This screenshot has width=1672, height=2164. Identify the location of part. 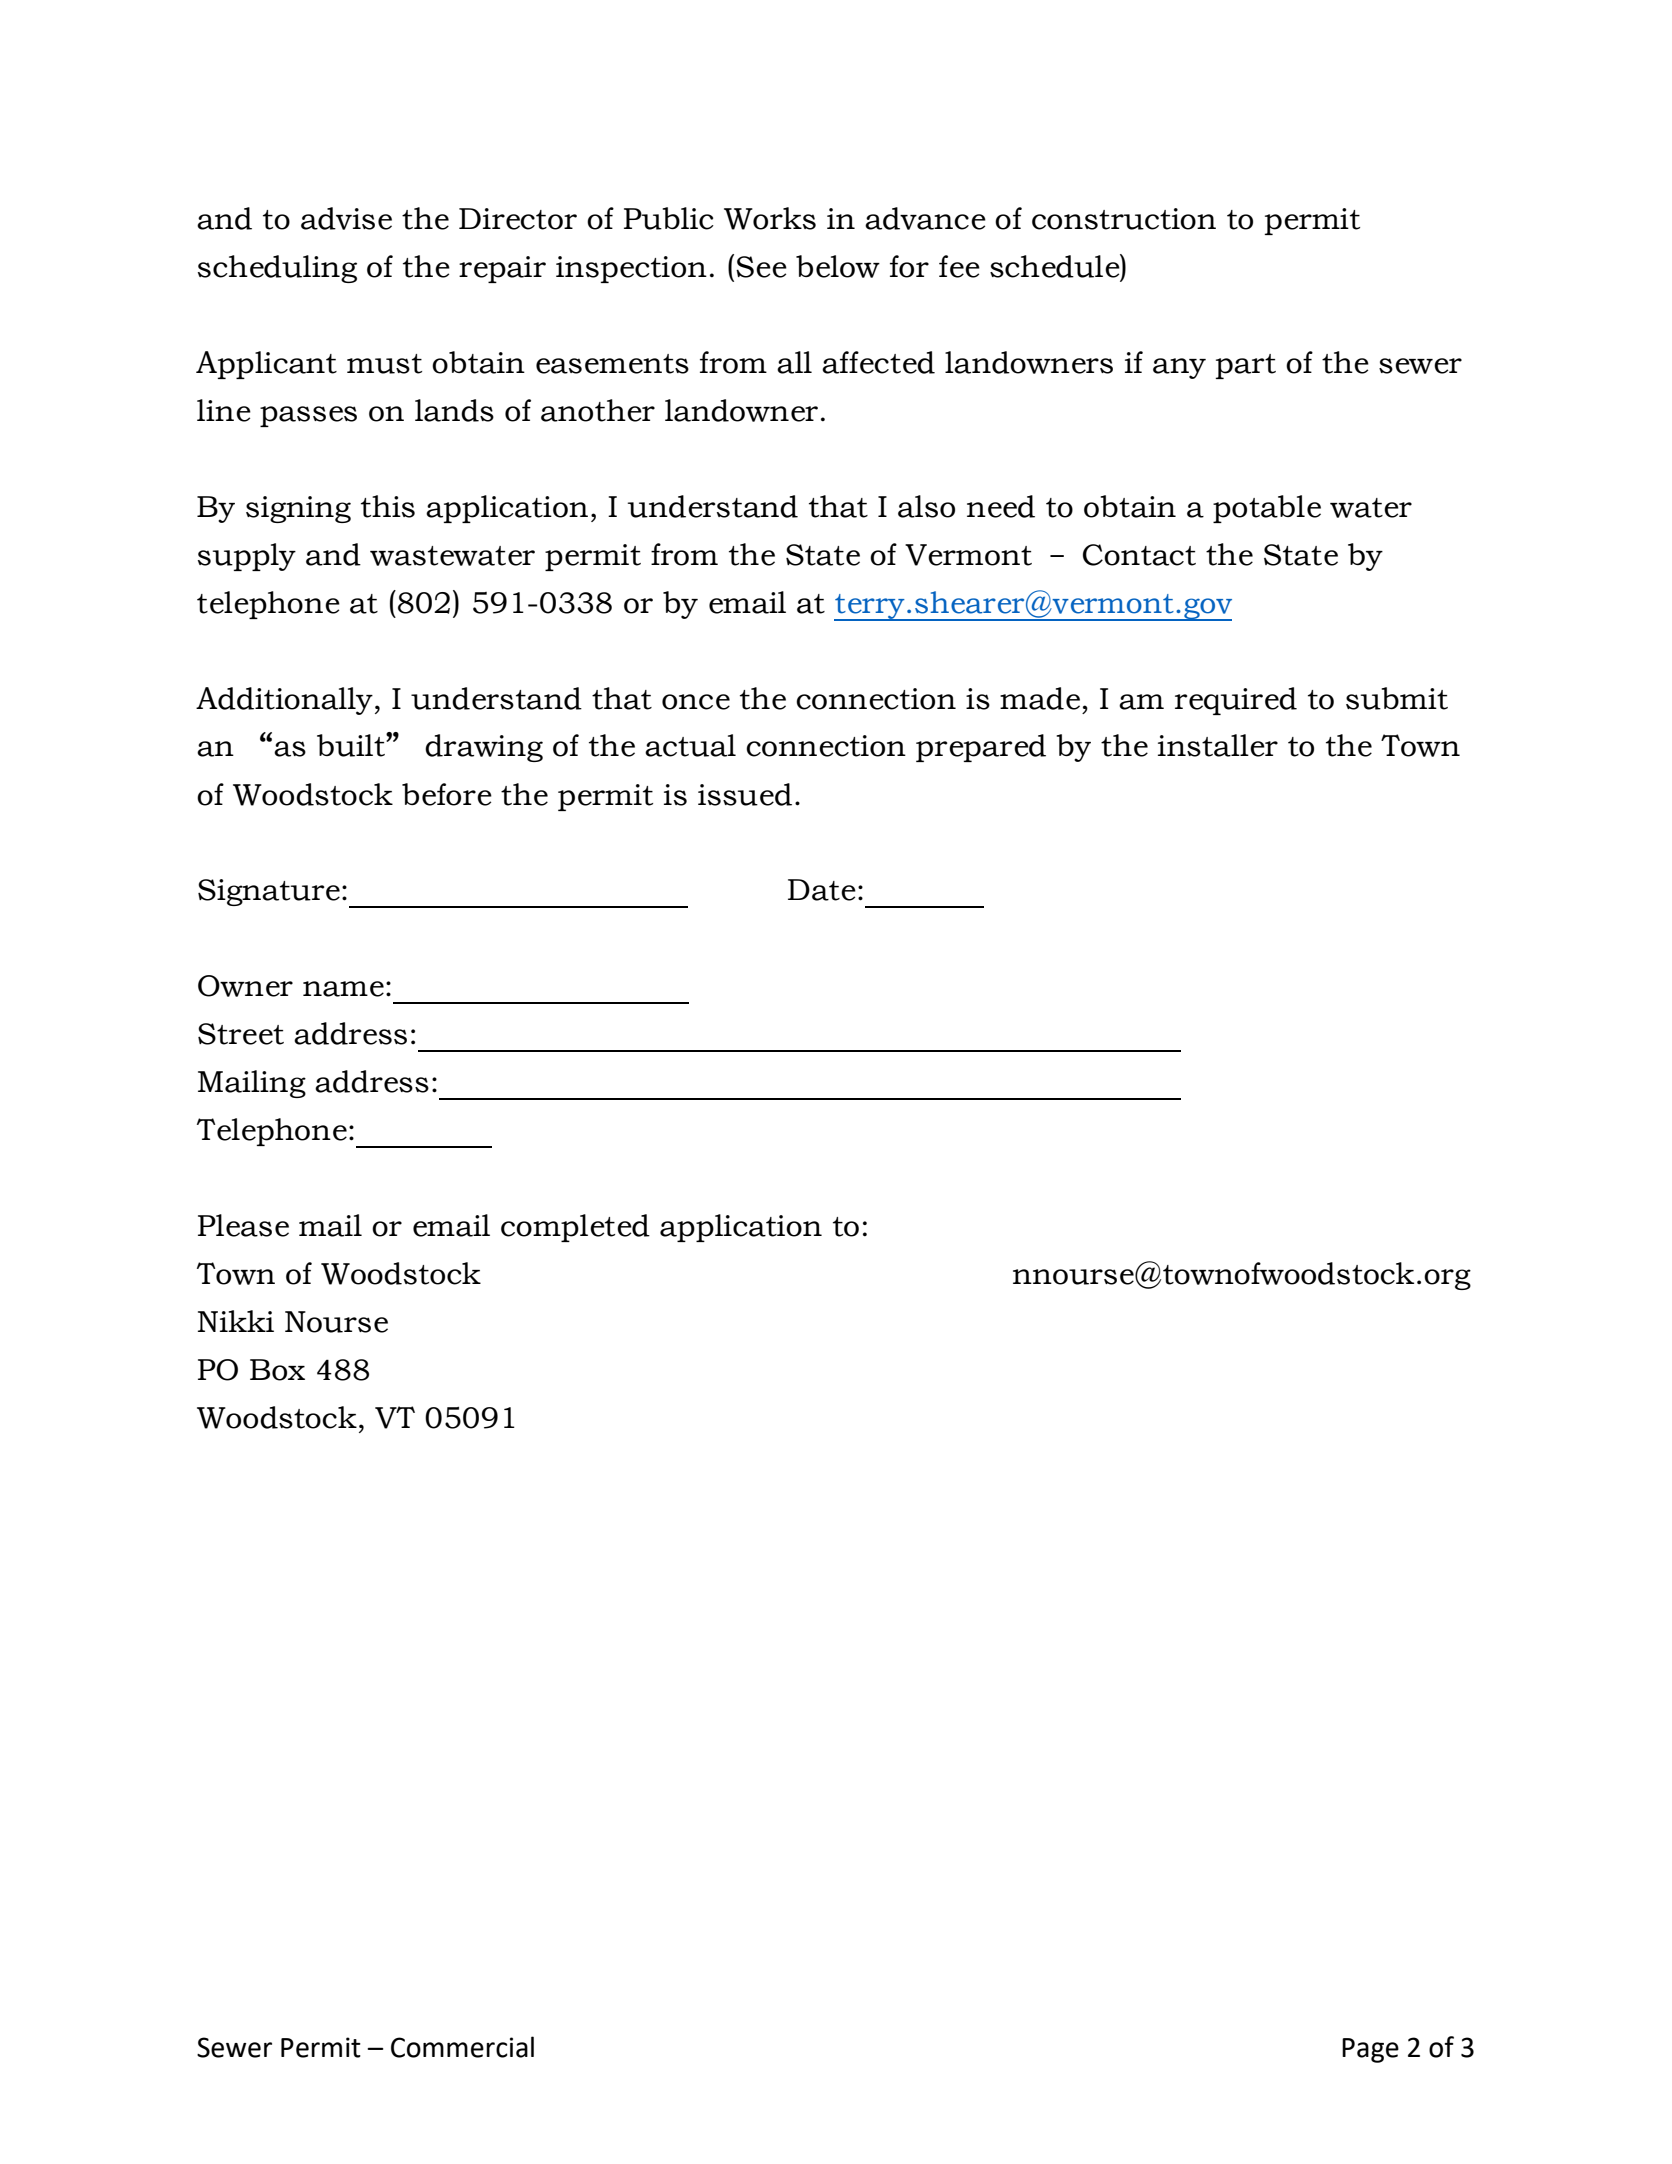
(1246, 366).
